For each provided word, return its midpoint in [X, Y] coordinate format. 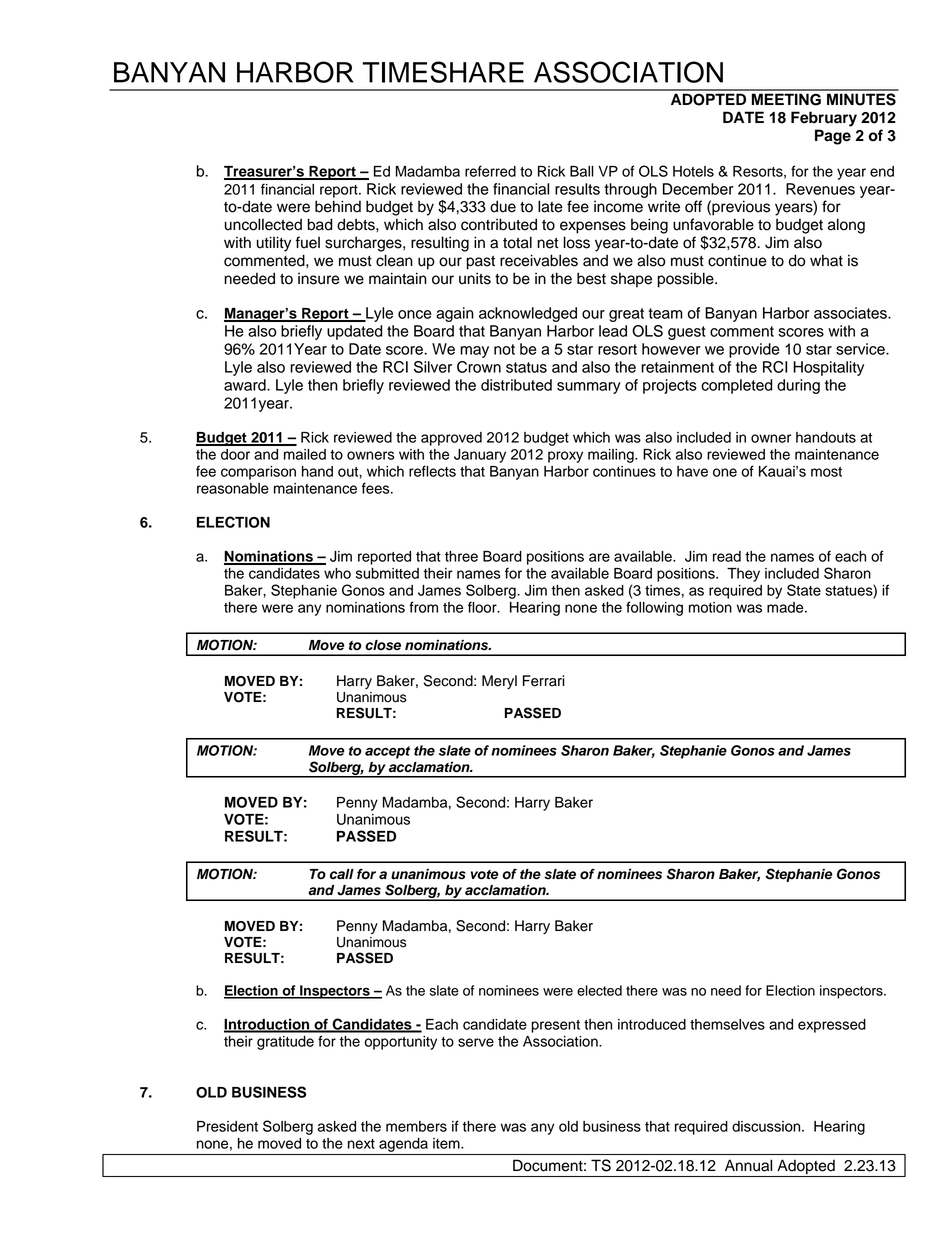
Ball [582, 171]
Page [833, 137]
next [361, 1144]
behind [338, 206]
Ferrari [544, 681]
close [383, 645]
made [786, 607]
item [447, 1143]
